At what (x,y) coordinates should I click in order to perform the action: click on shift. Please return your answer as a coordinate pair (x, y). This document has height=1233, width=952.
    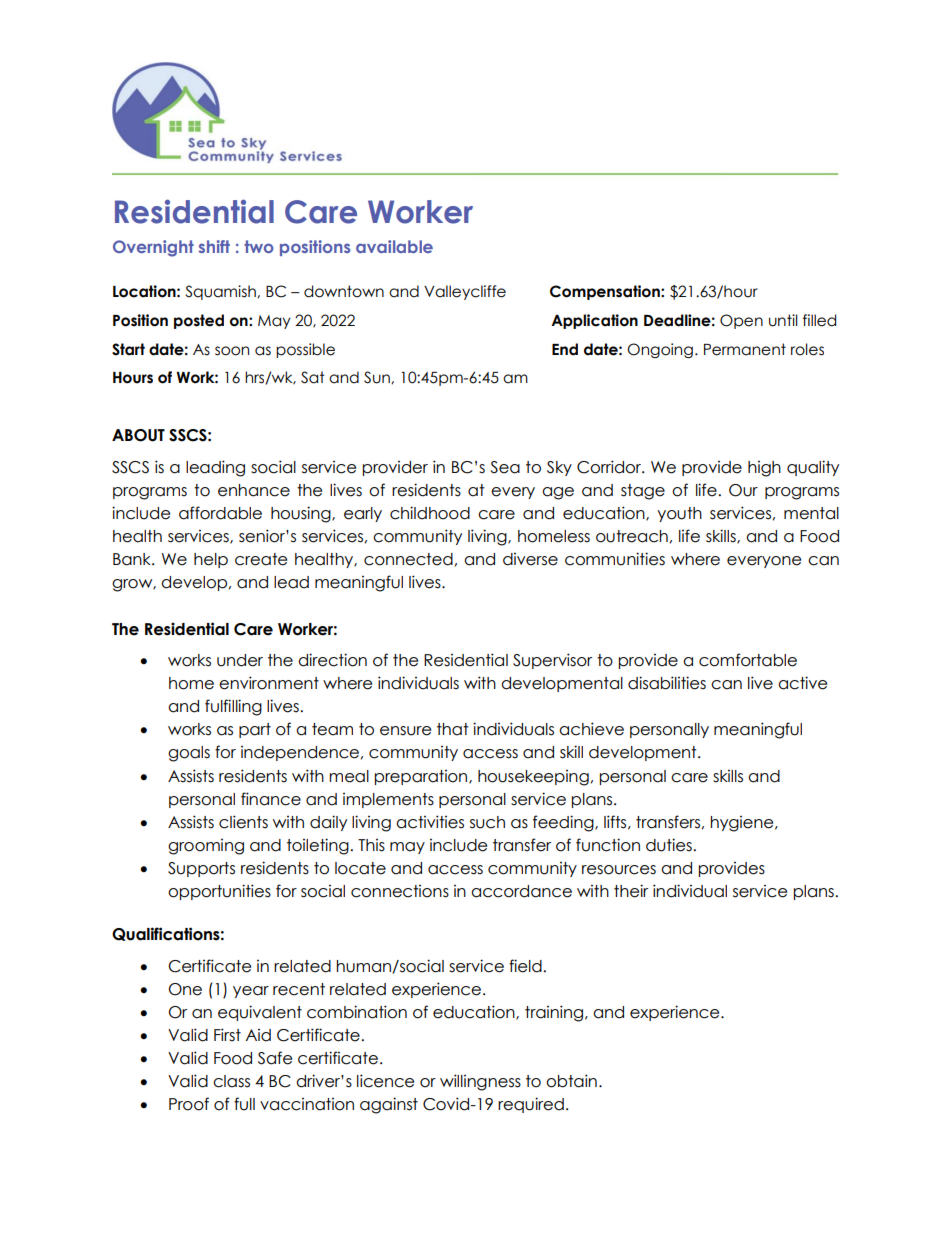
    Looking at the image, I should click on (214, 246).
